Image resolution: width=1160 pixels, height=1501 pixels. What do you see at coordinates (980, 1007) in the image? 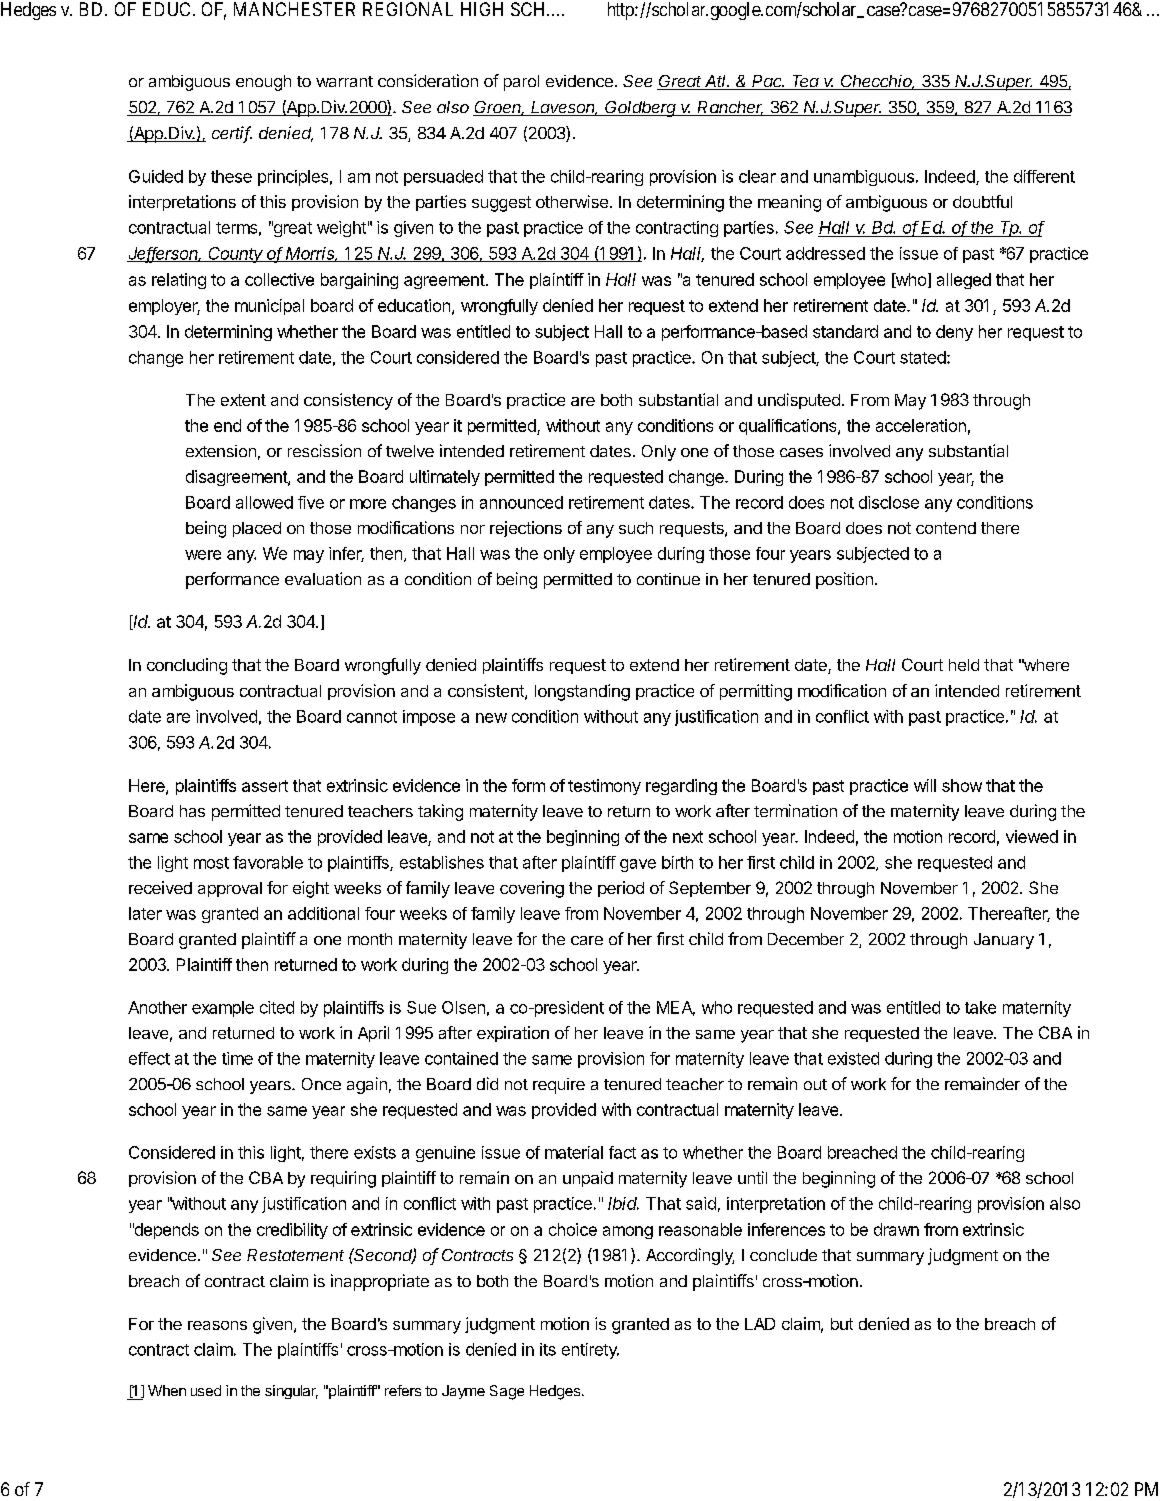
I see `take` at bounding box center [980, 1007].
